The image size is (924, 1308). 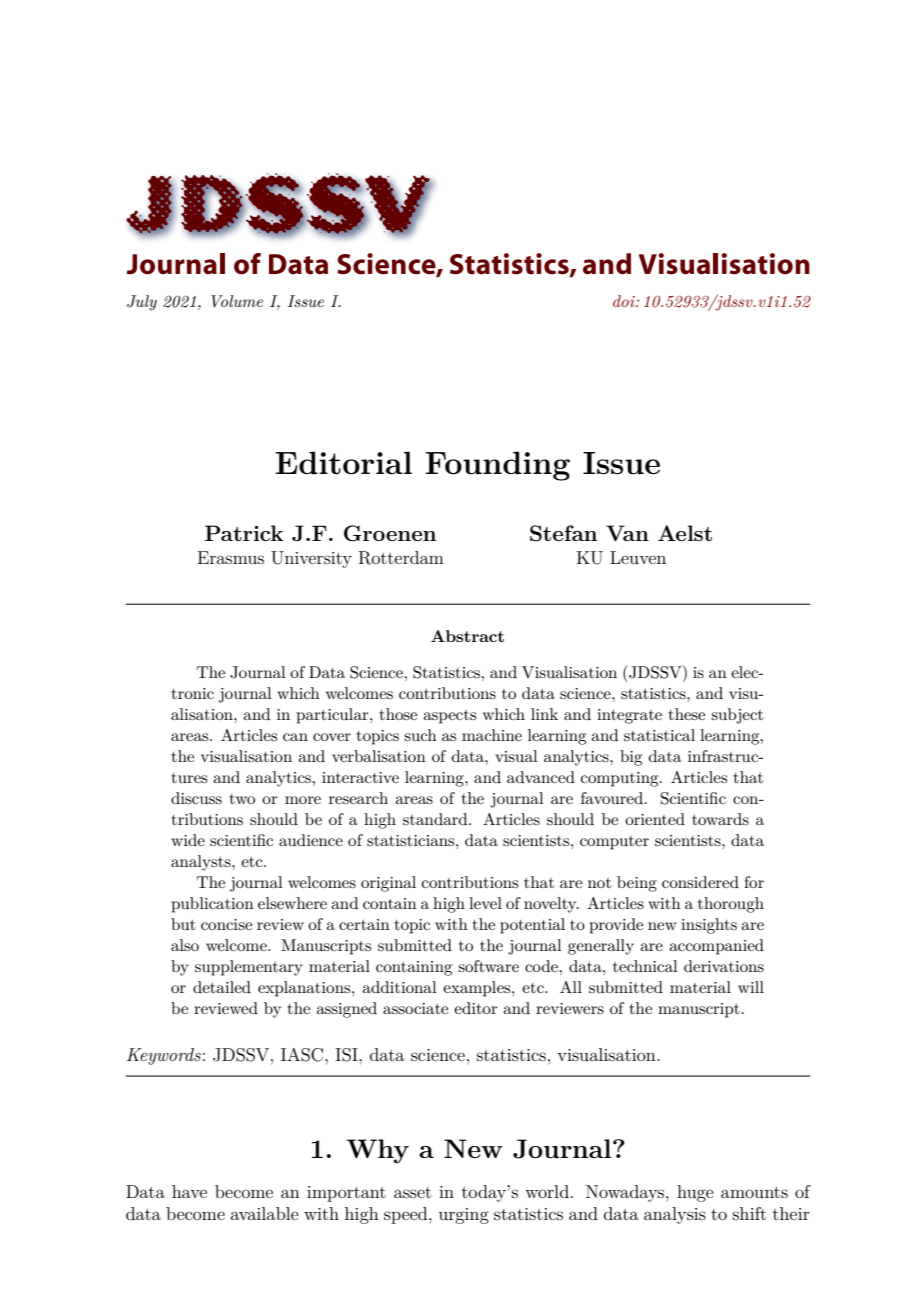 What do you see at coordinates (196, 798) in the image?
I see `discuss` at bounding box center [196, 798].
